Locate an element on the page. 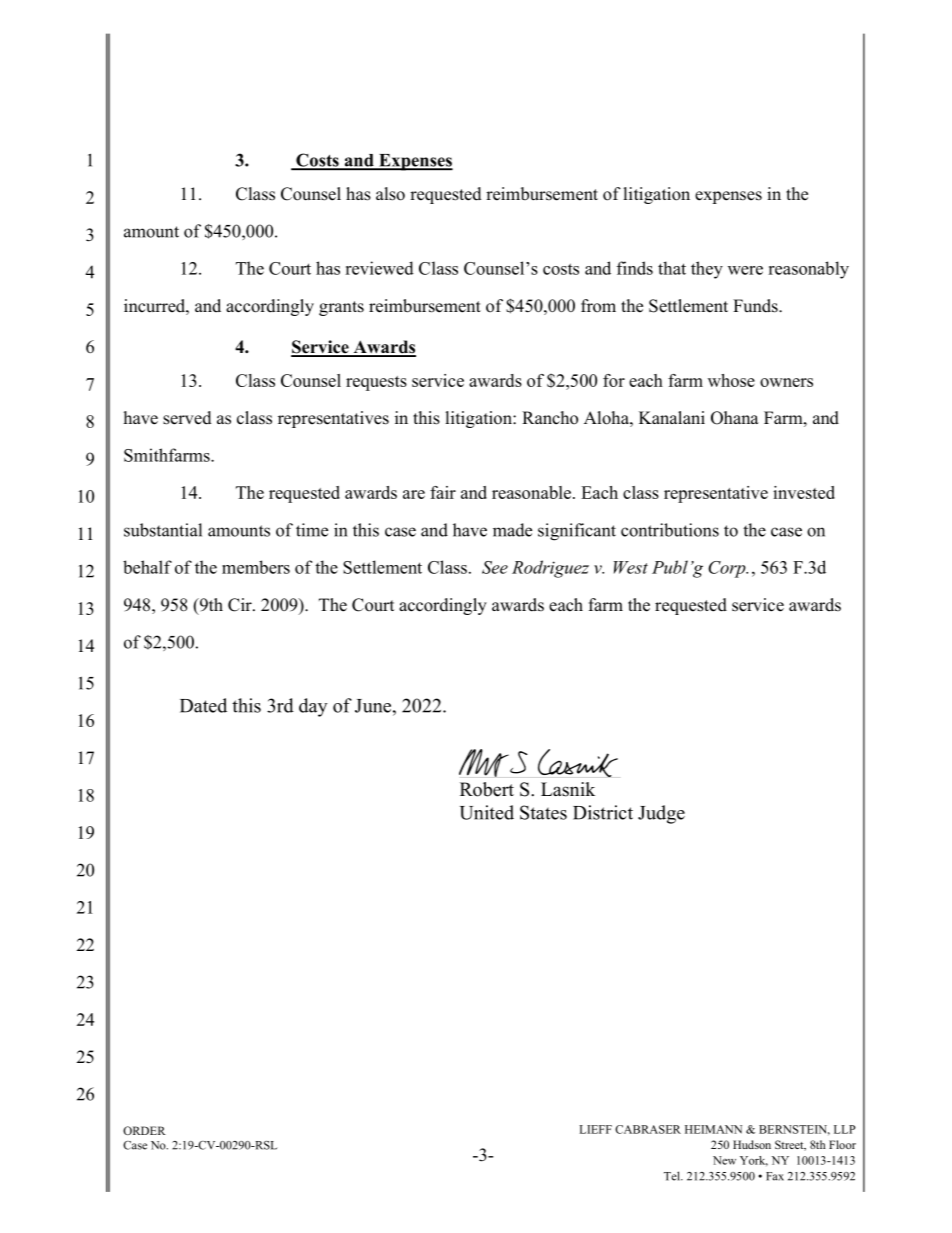 This image has width=952, height=1233. also is located at coordinates (390, 194).
